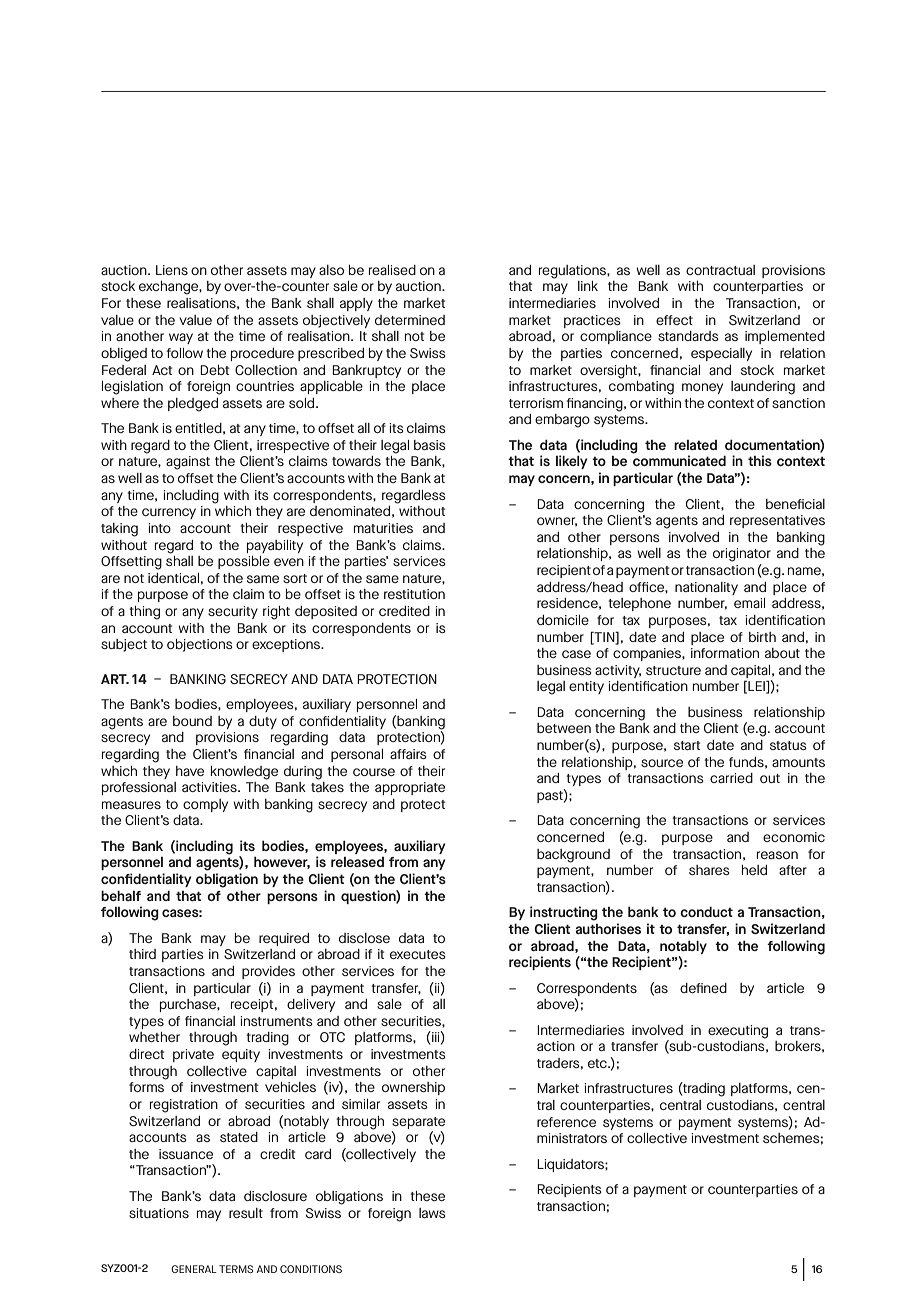 This screenshot has width=924, height=1308. What do you see at coordinates (194, 1269) in the screenshot?
I see `GENERAL` at bounding box center [194, 1269].
